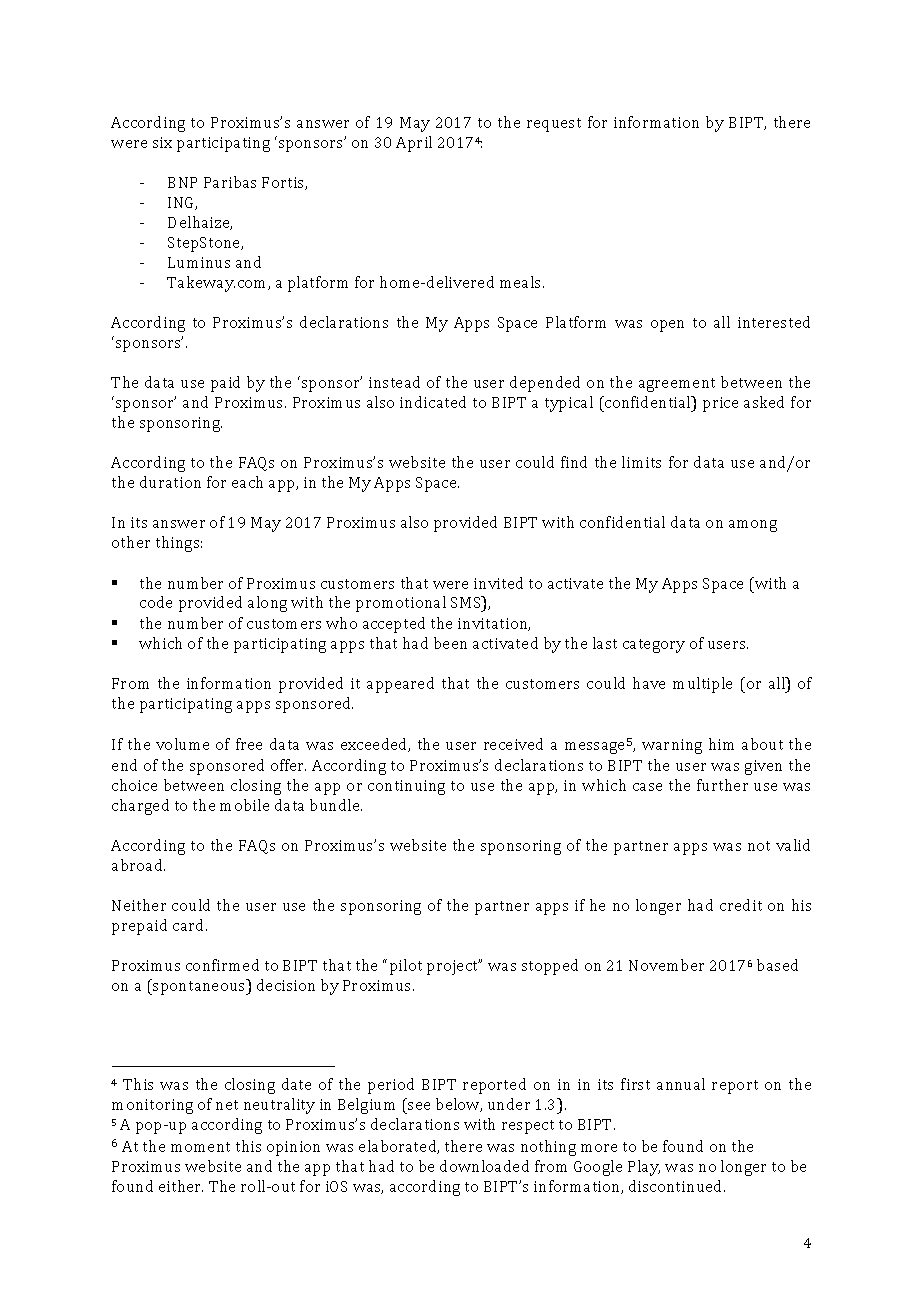 The image size is (924, 1308). Describe the element at coordinates (720, 404) in the screenshot. I see `price` at that location.
